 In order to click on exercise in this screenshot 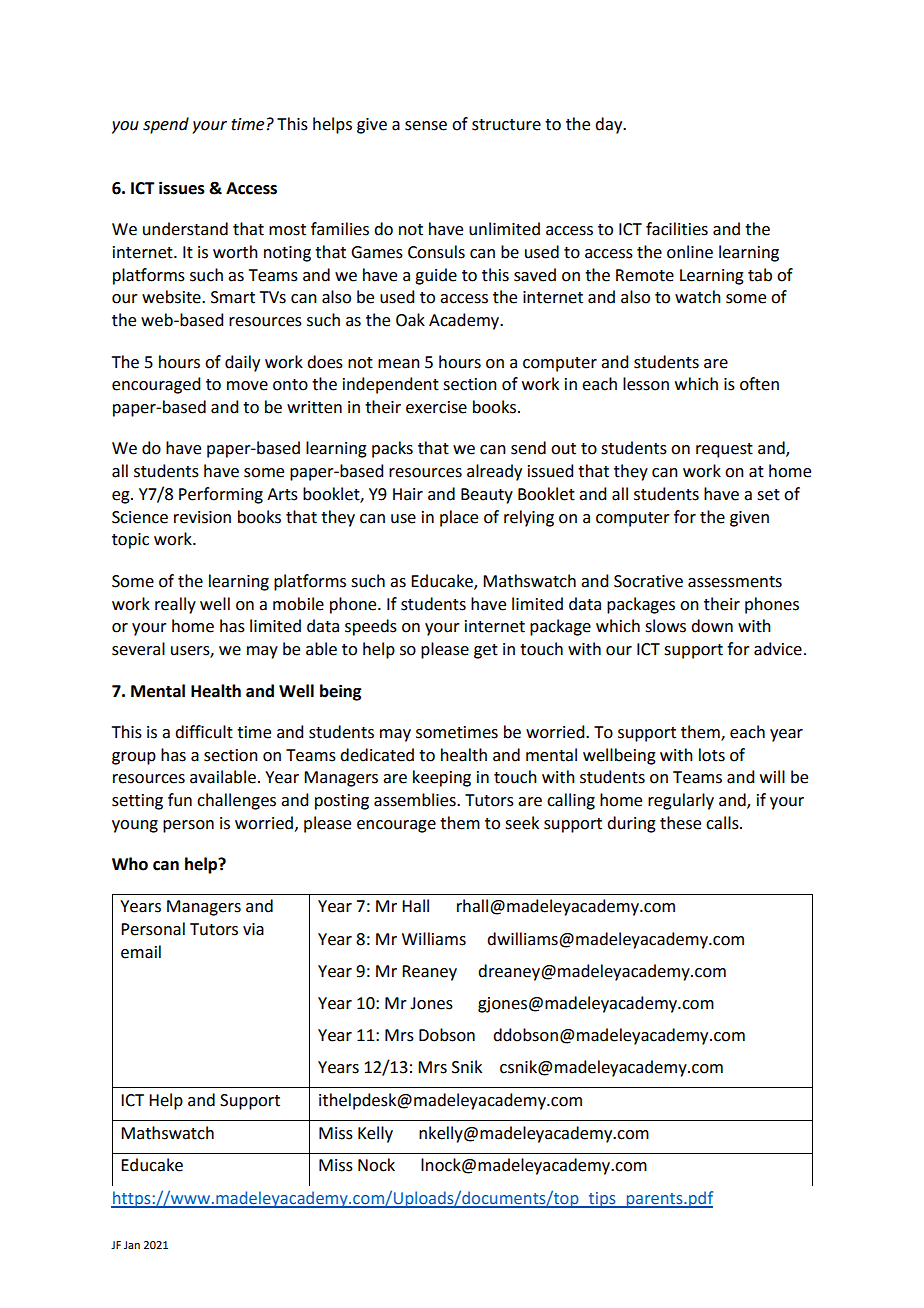, I will do `click(436, 407)`.
